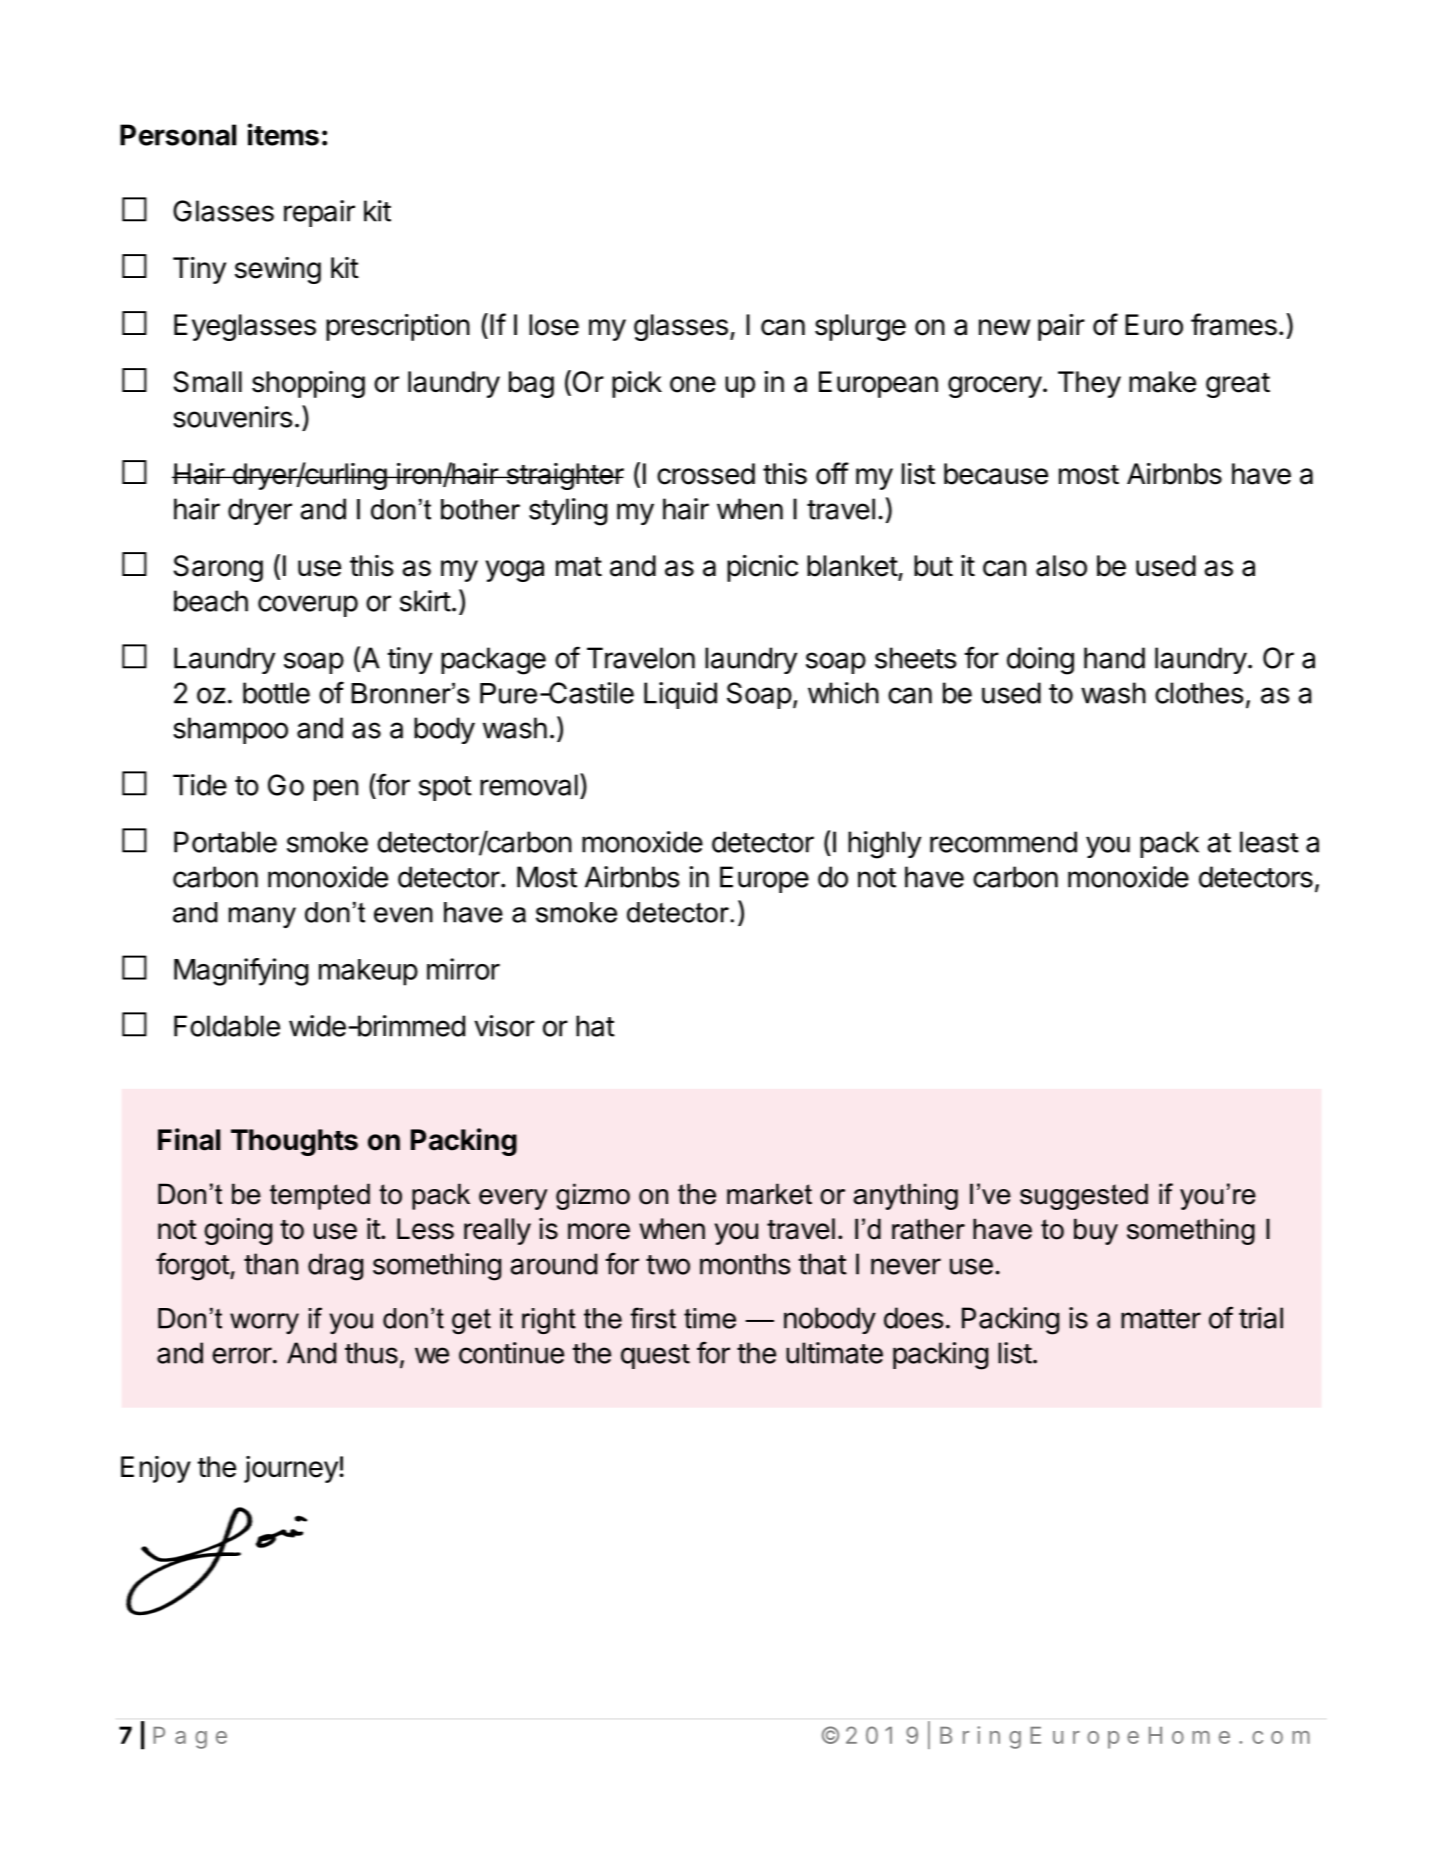 The image size is (1442, 1866). I want to click on frames, so click(1234, 324).
